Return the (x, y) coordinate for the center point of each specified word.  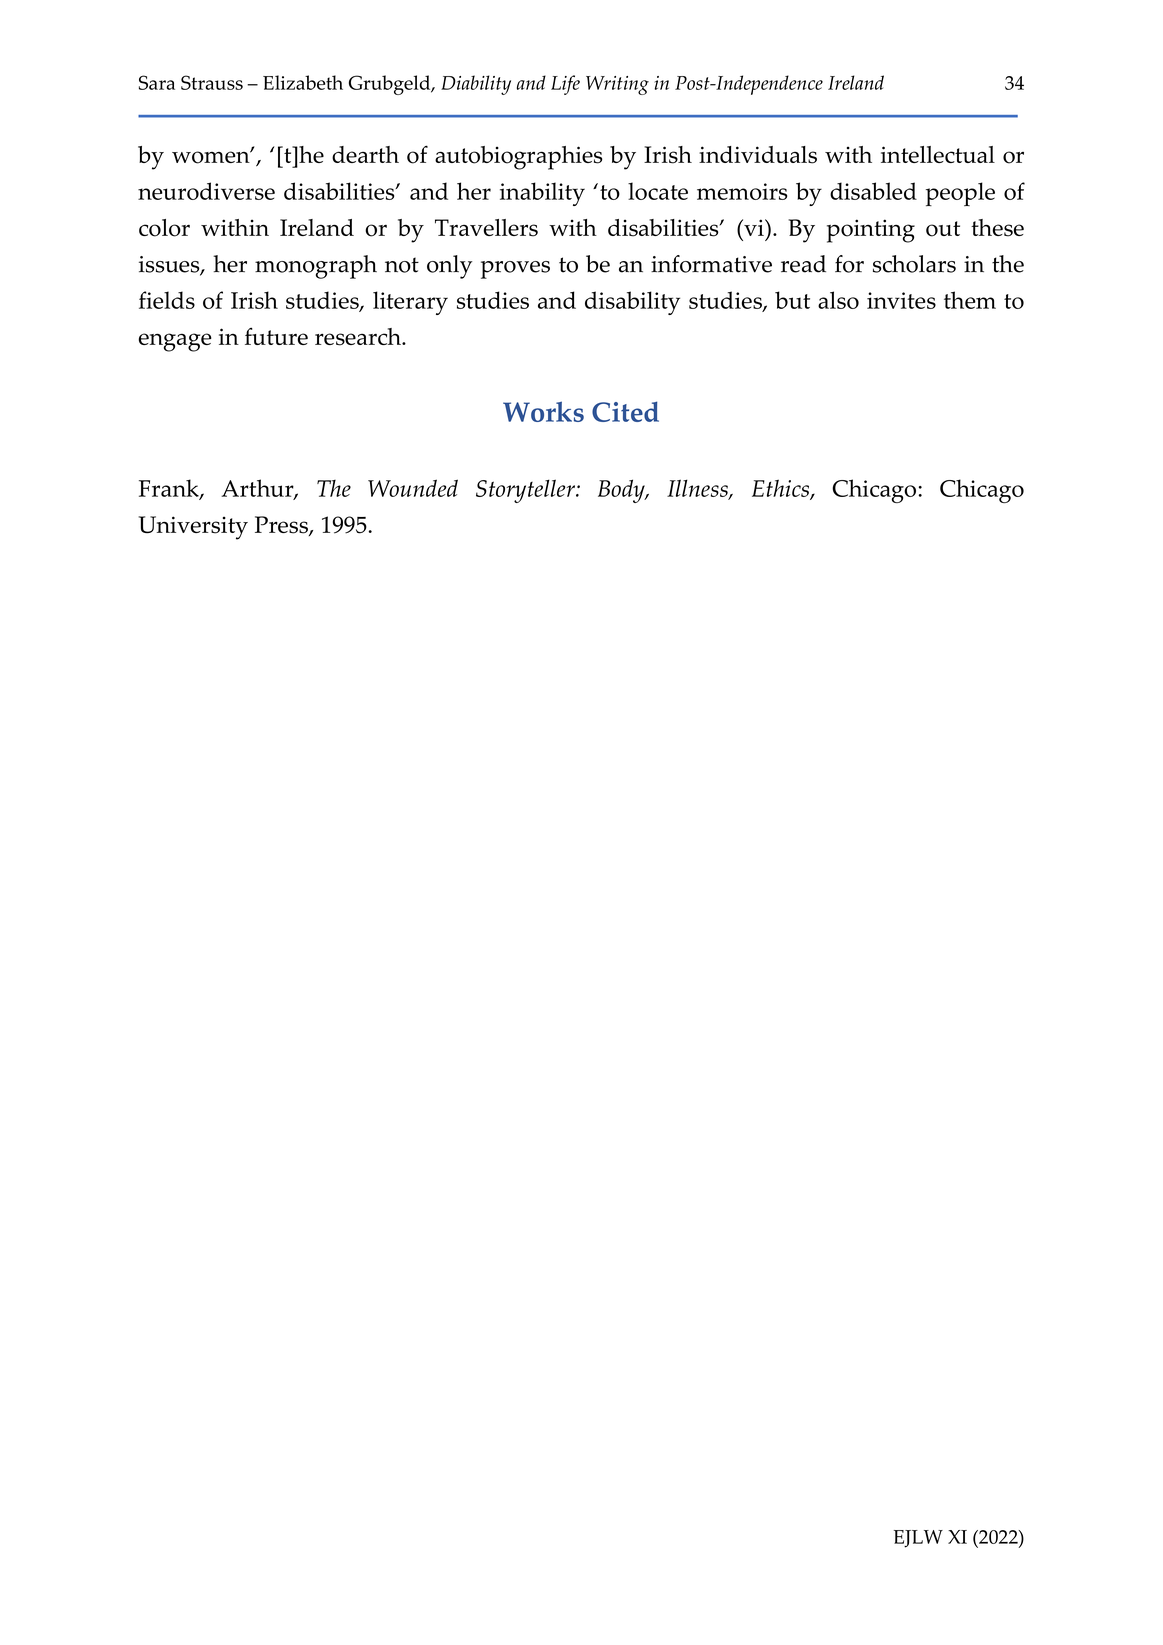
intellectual (938, 154)
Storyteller (526, 491)
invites (901, 300)
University (193, 528)
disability (632, 303)
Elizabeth (303, 82)
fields (167, 300)
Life (565, 85)
